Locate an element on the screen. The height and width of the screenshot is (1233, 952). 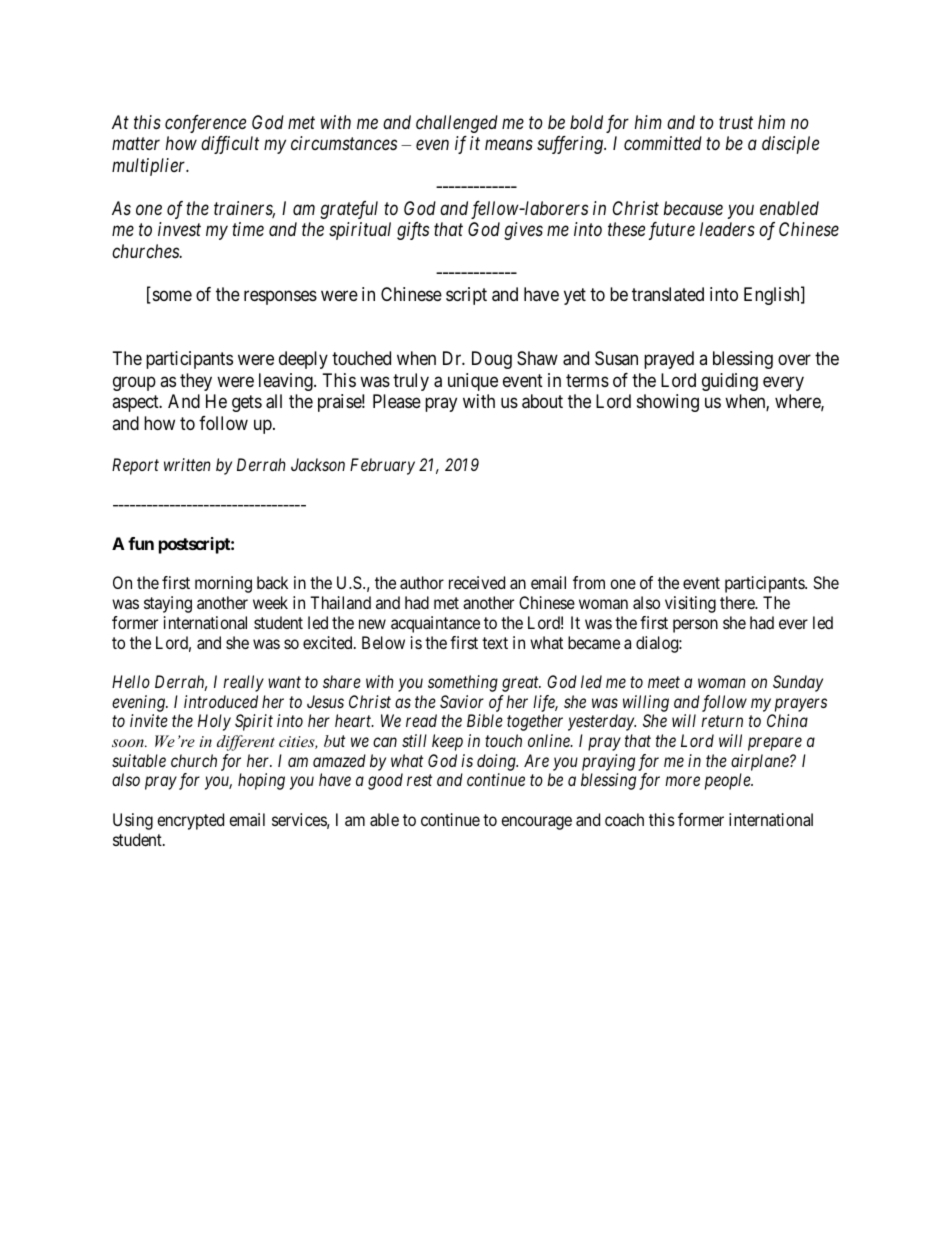
staying is located at coordinates (168, 604).
